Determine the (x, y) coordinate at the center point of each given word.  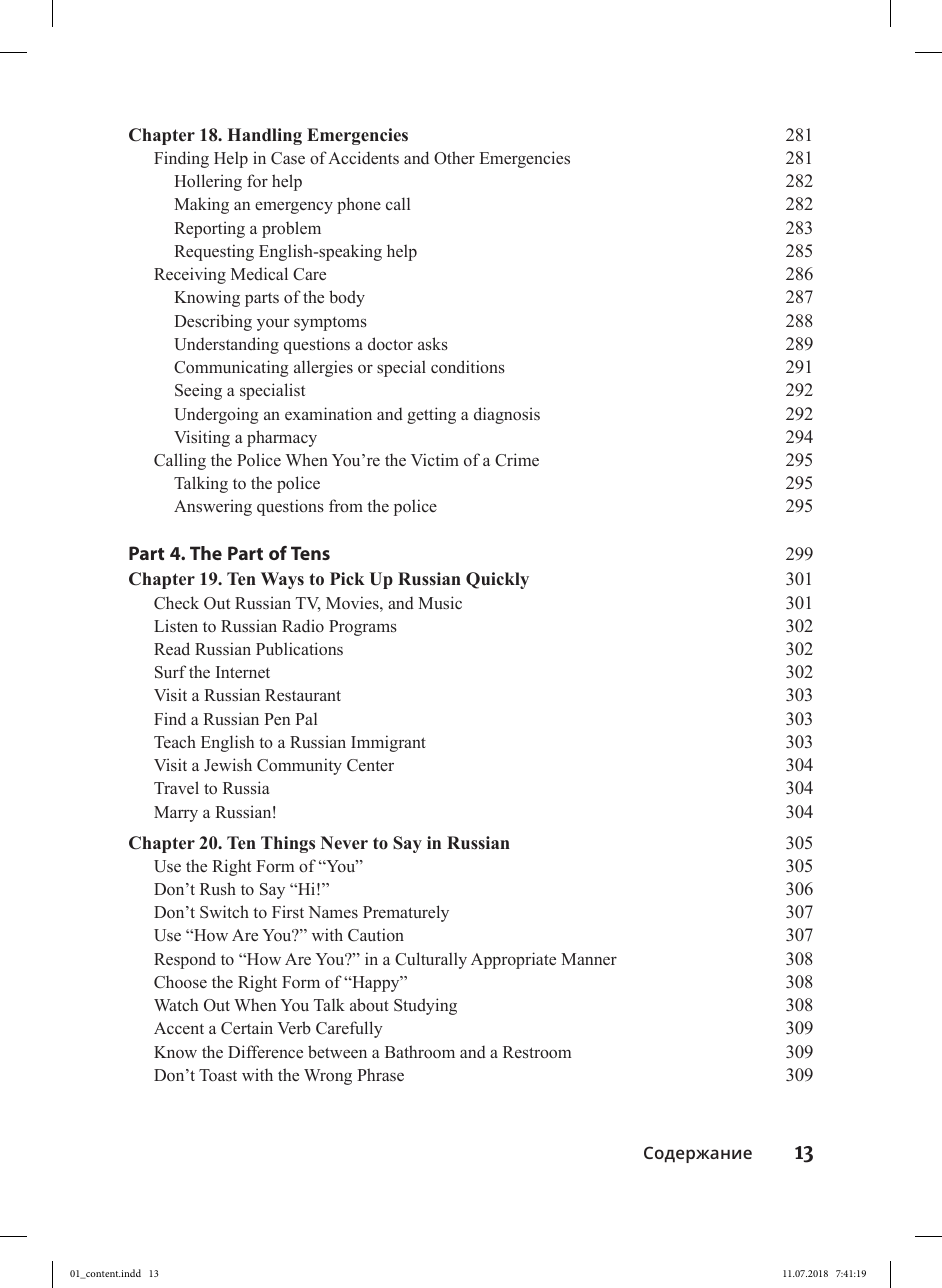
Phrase (380, 1074)
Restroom (537, 1052)
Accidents (363, 158)
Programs (363, 628)
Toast (218, 1075)
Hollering (208, 182)
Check (176, 603)
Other (454, 158)
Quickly (497, 580)
